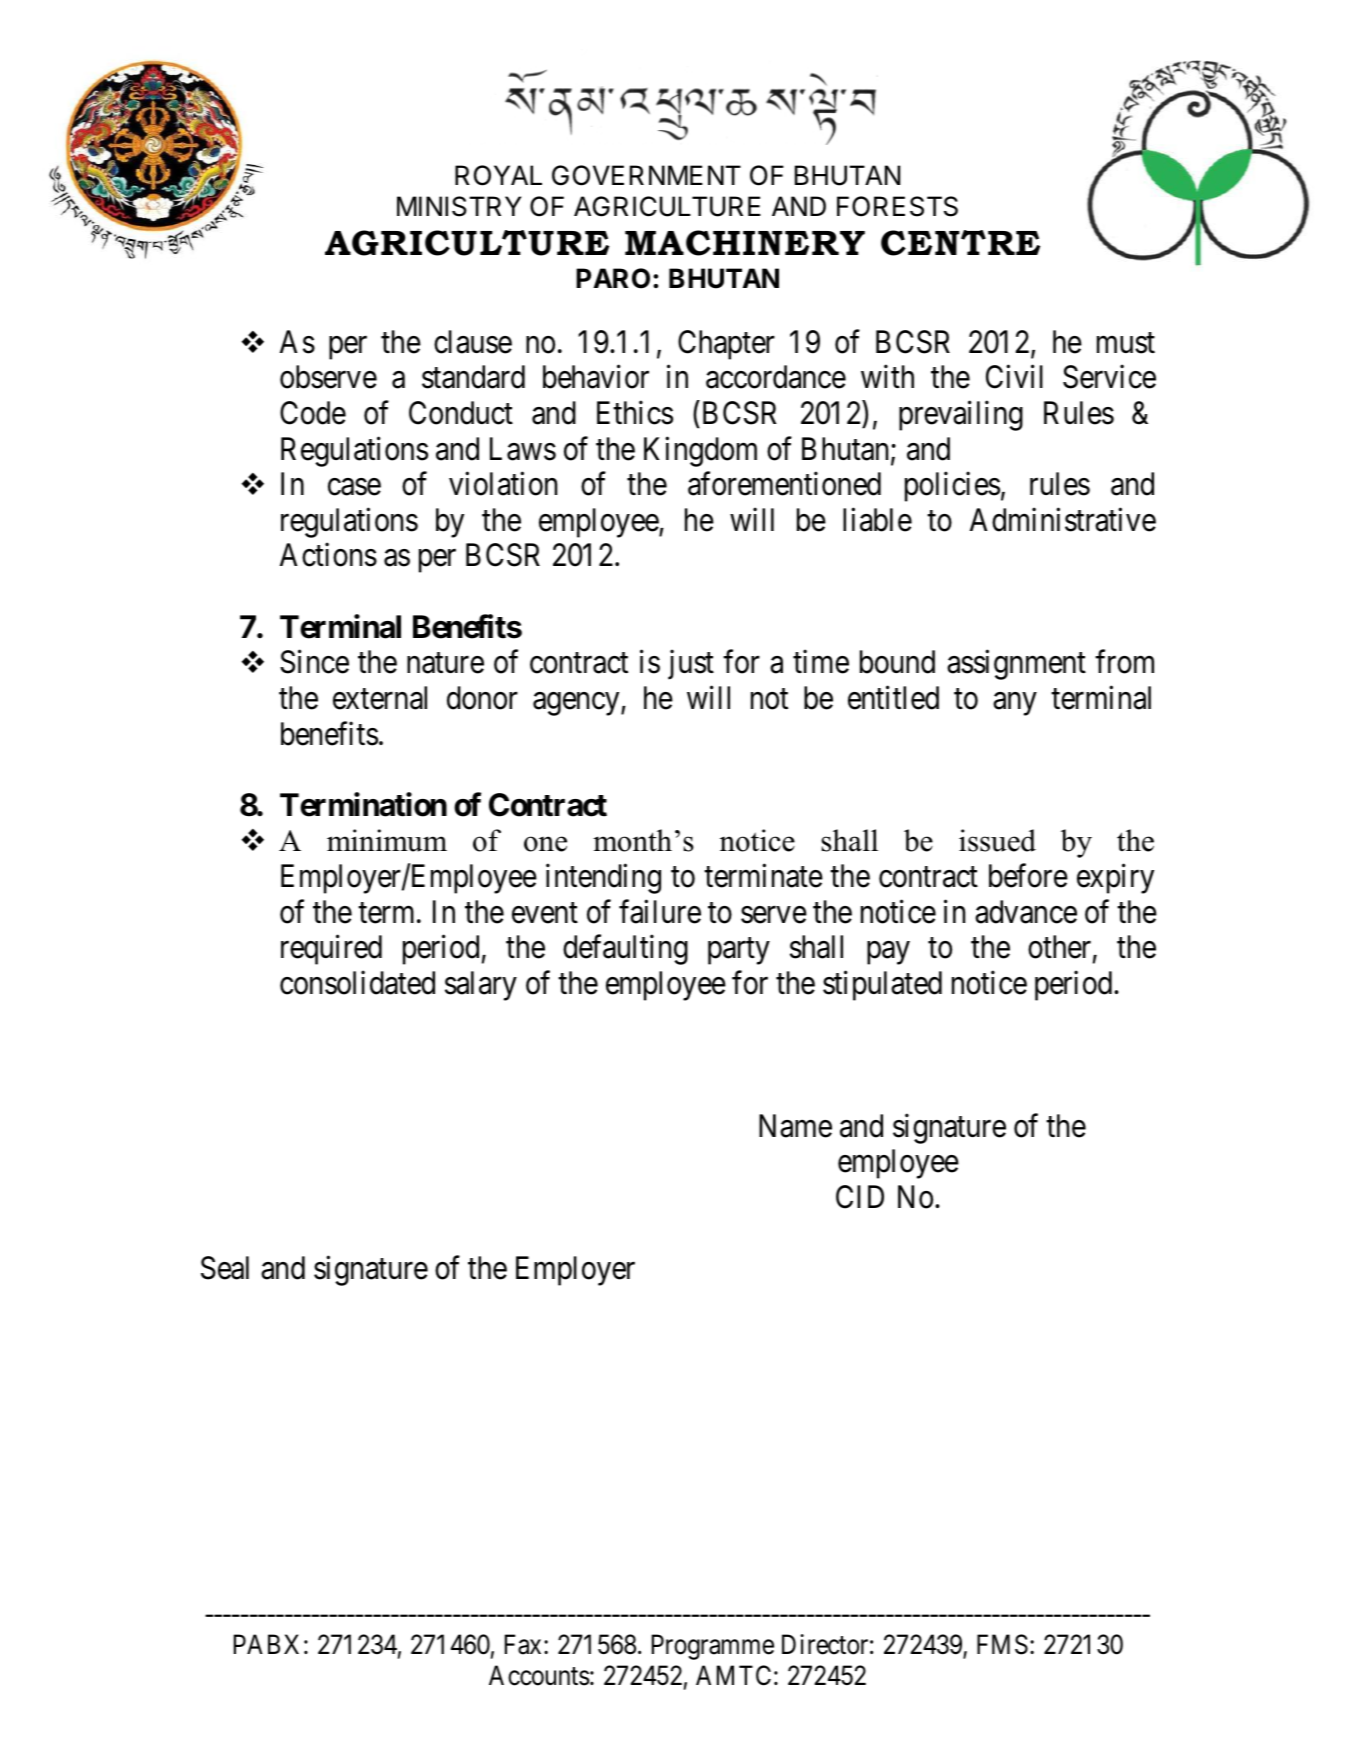 The width and height of the screenshot is (1355, 1753). I want to click on advance, so click(1026, 912).
